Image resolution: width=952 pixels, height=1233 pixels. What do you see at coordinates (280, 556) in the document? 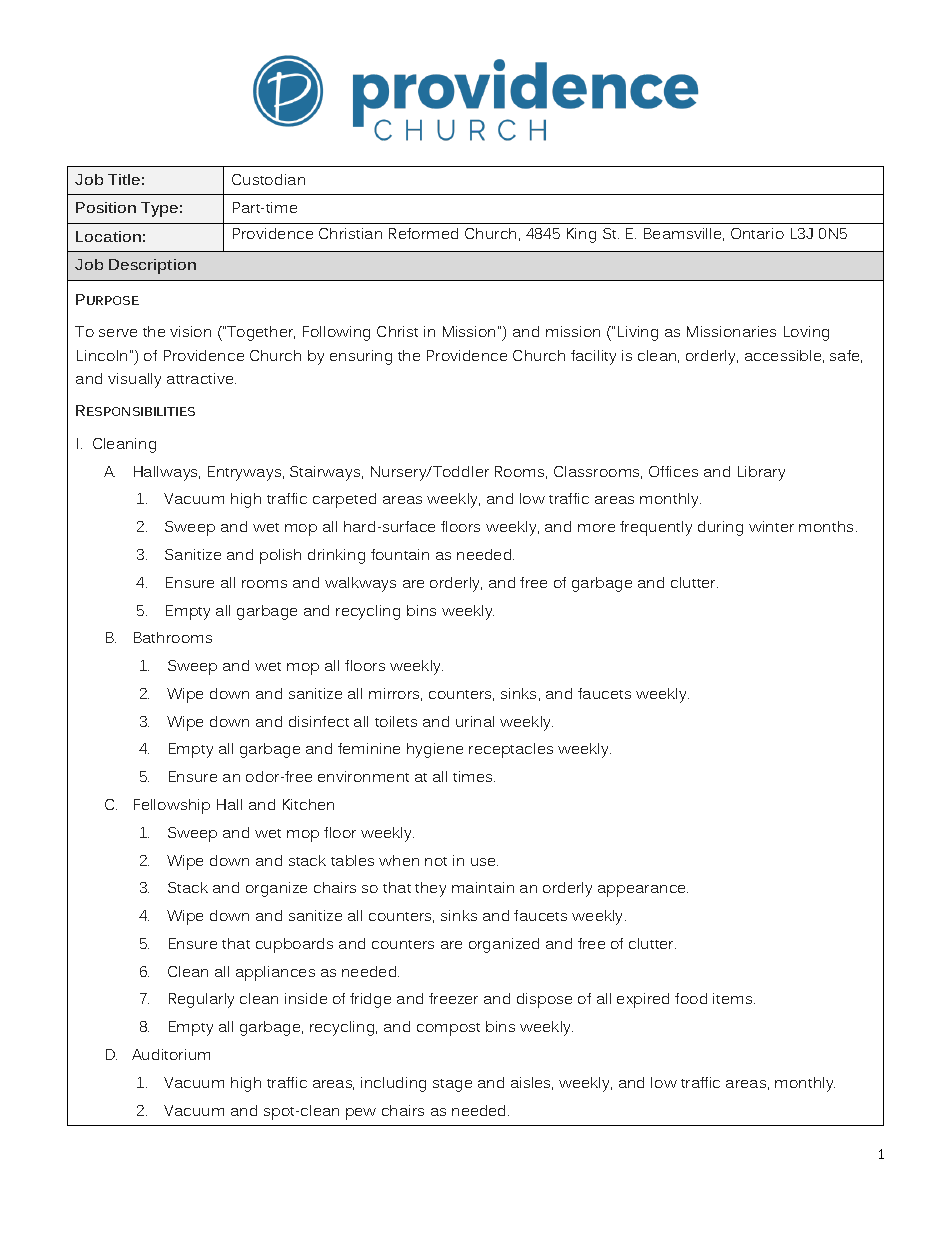
I see `polish` at bounding box center [280, 556].
